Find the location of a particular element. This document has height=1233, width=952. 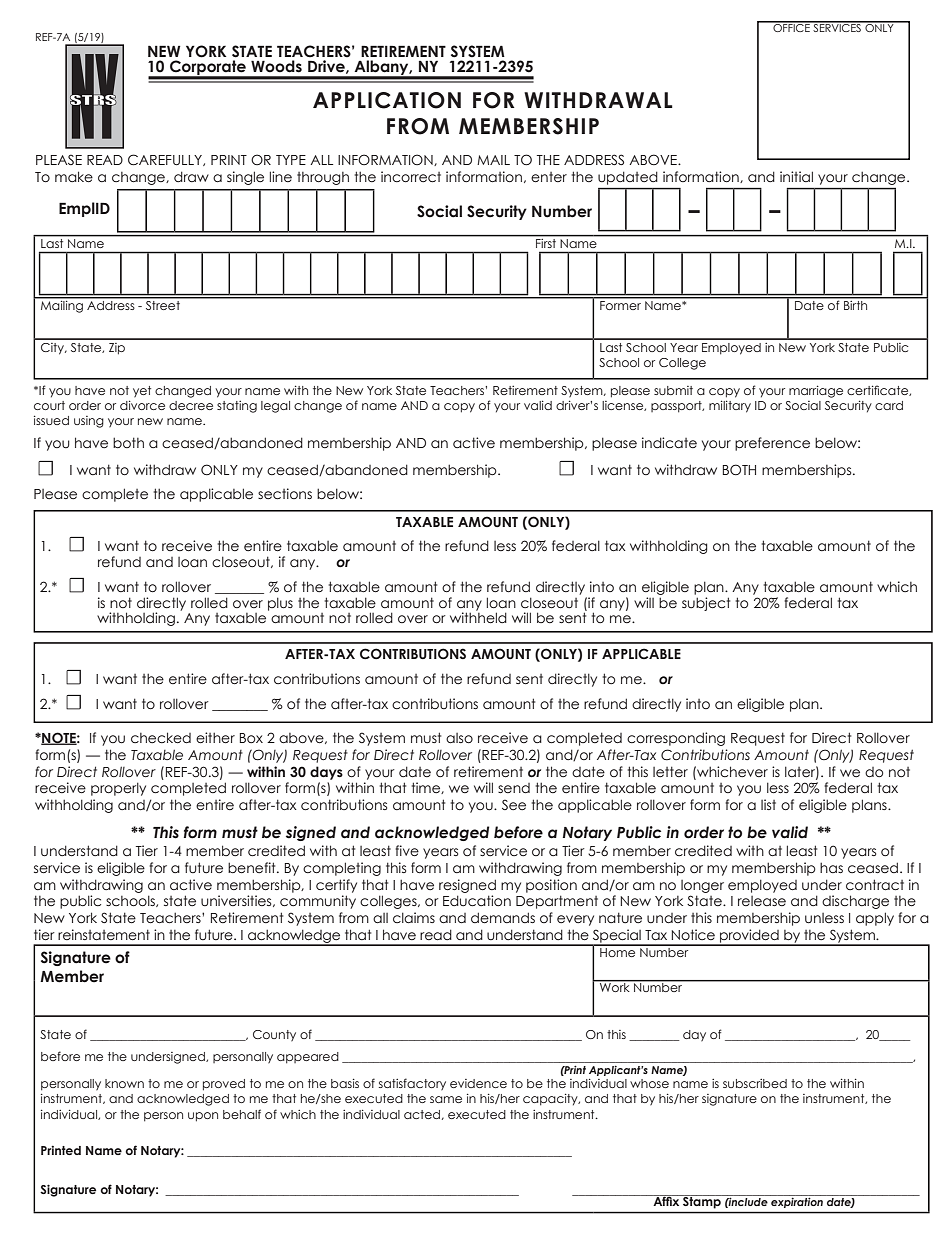

plus is located at coordinates (280, 604).
